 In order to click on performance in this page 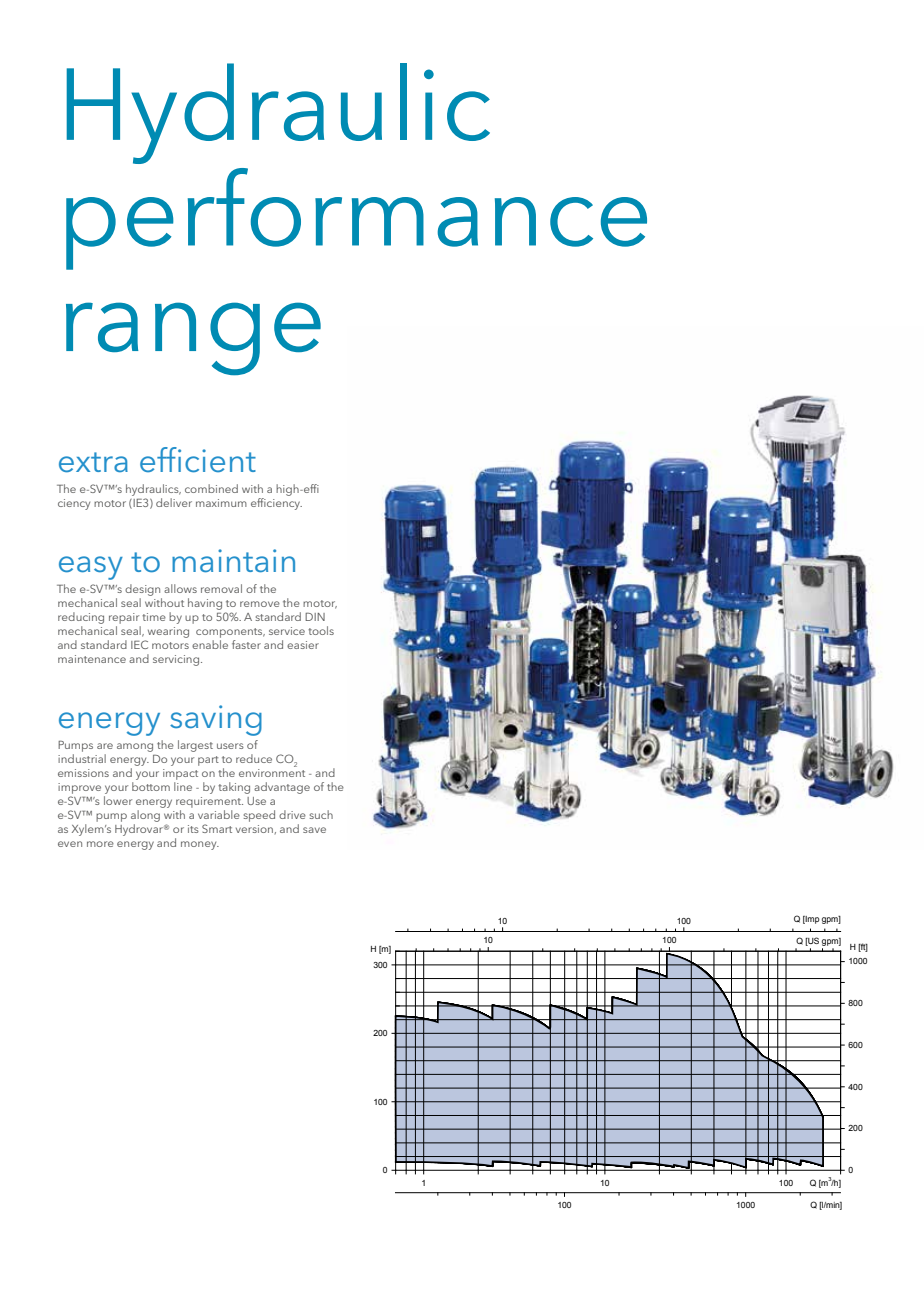, I will do `click(356, 219)`.
